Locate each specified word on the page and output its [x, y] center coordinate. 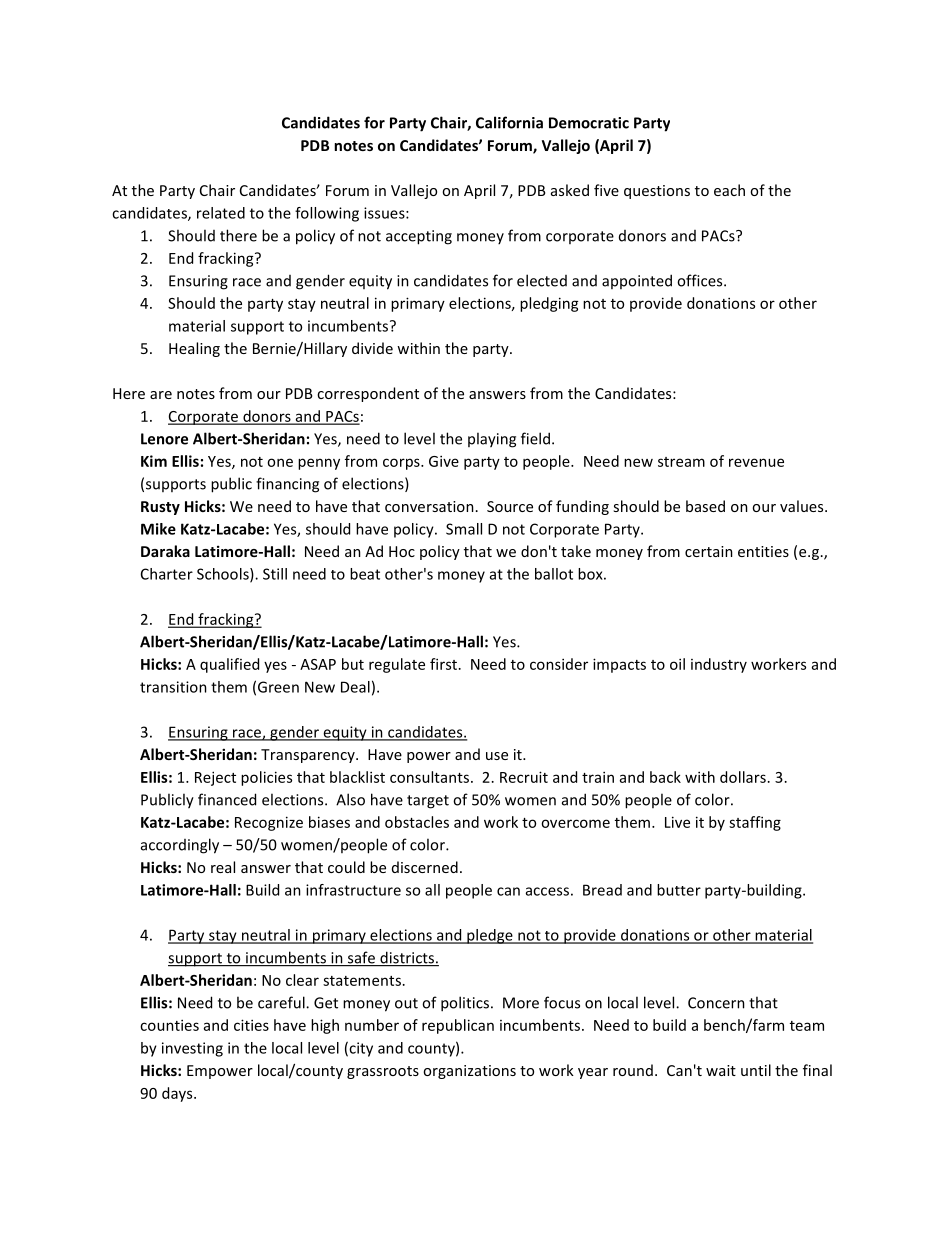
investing [192, 1049]
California [509, 122]
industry [719, 665]
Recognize [269, 823]
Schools [224, 575]
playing [492, 440]
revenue [756, 462]
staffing [755, 823]
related [221, 213]
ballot [554, 574]
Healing [194, 349]
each [729, 190]
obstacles [417, 822]
